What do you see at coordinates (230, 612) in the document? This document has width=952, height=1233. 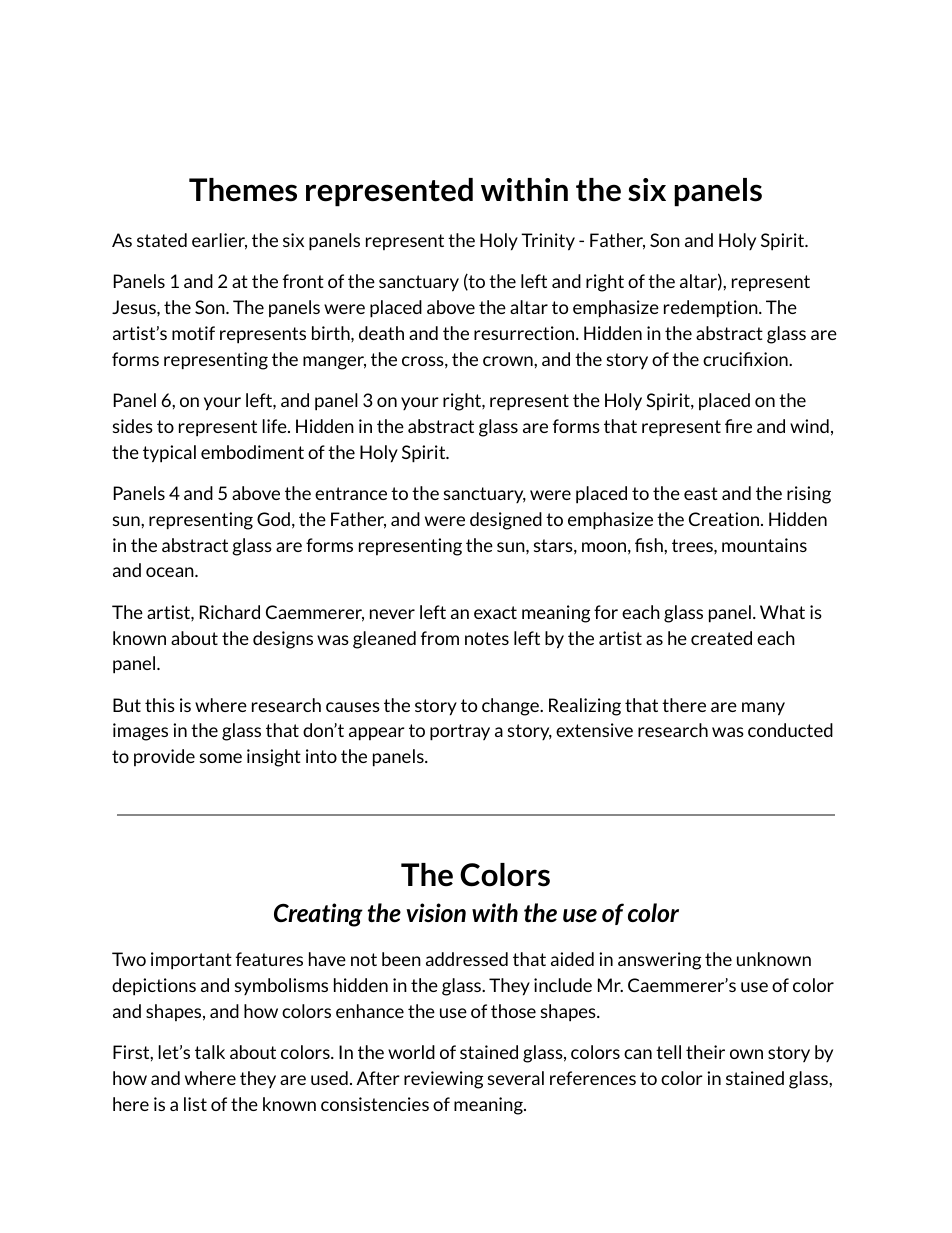 I see `Richard` at bounding box center [230, 612].
